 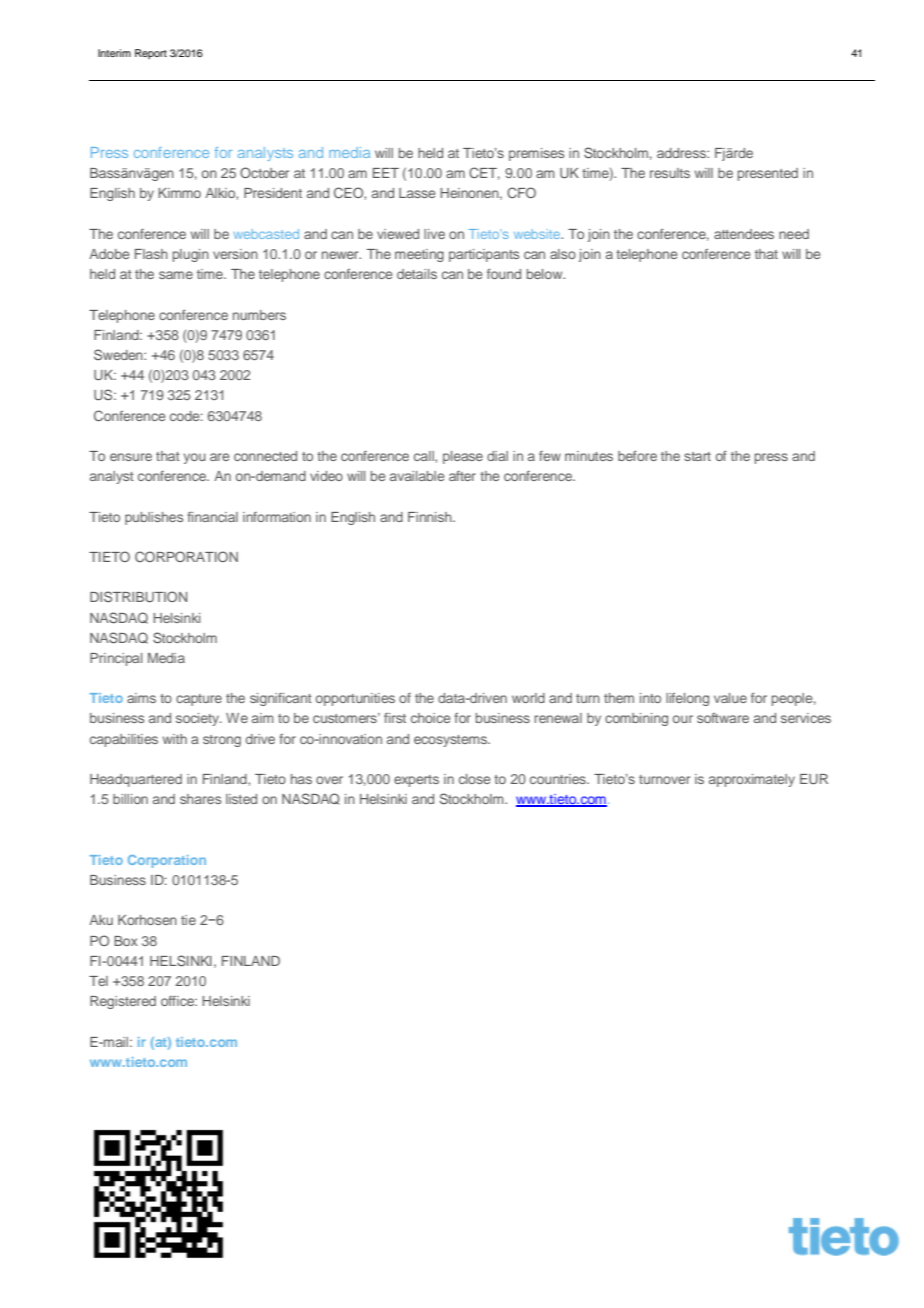 I want to click on Report, so click(x=151, y=54).
